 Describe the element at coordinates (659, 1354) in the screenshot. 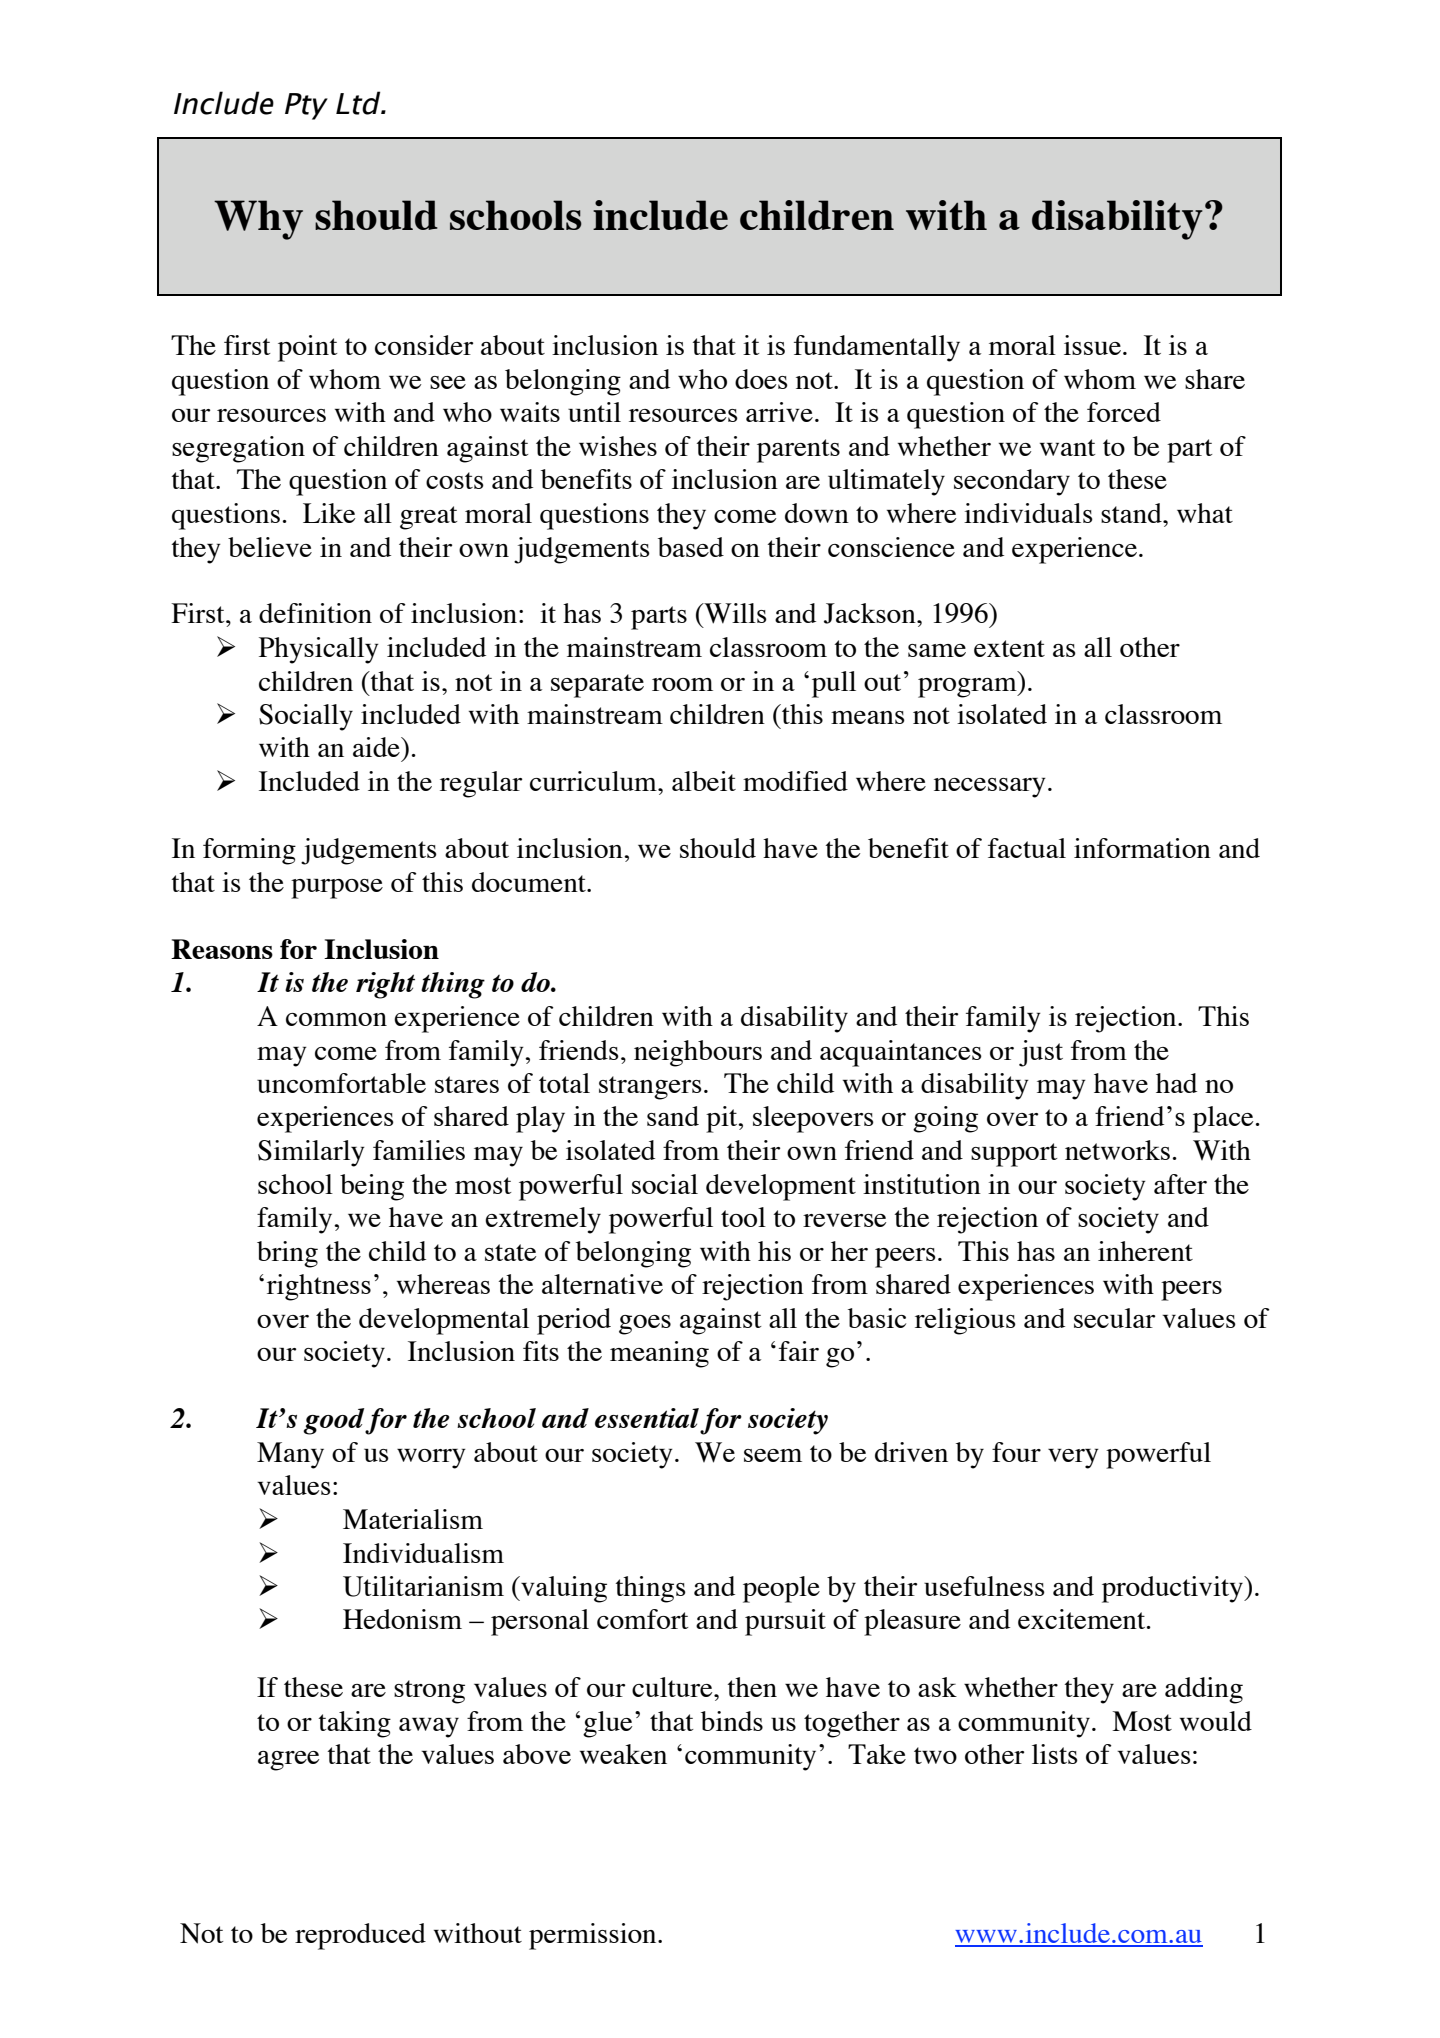

I see `meaning` at that location.
